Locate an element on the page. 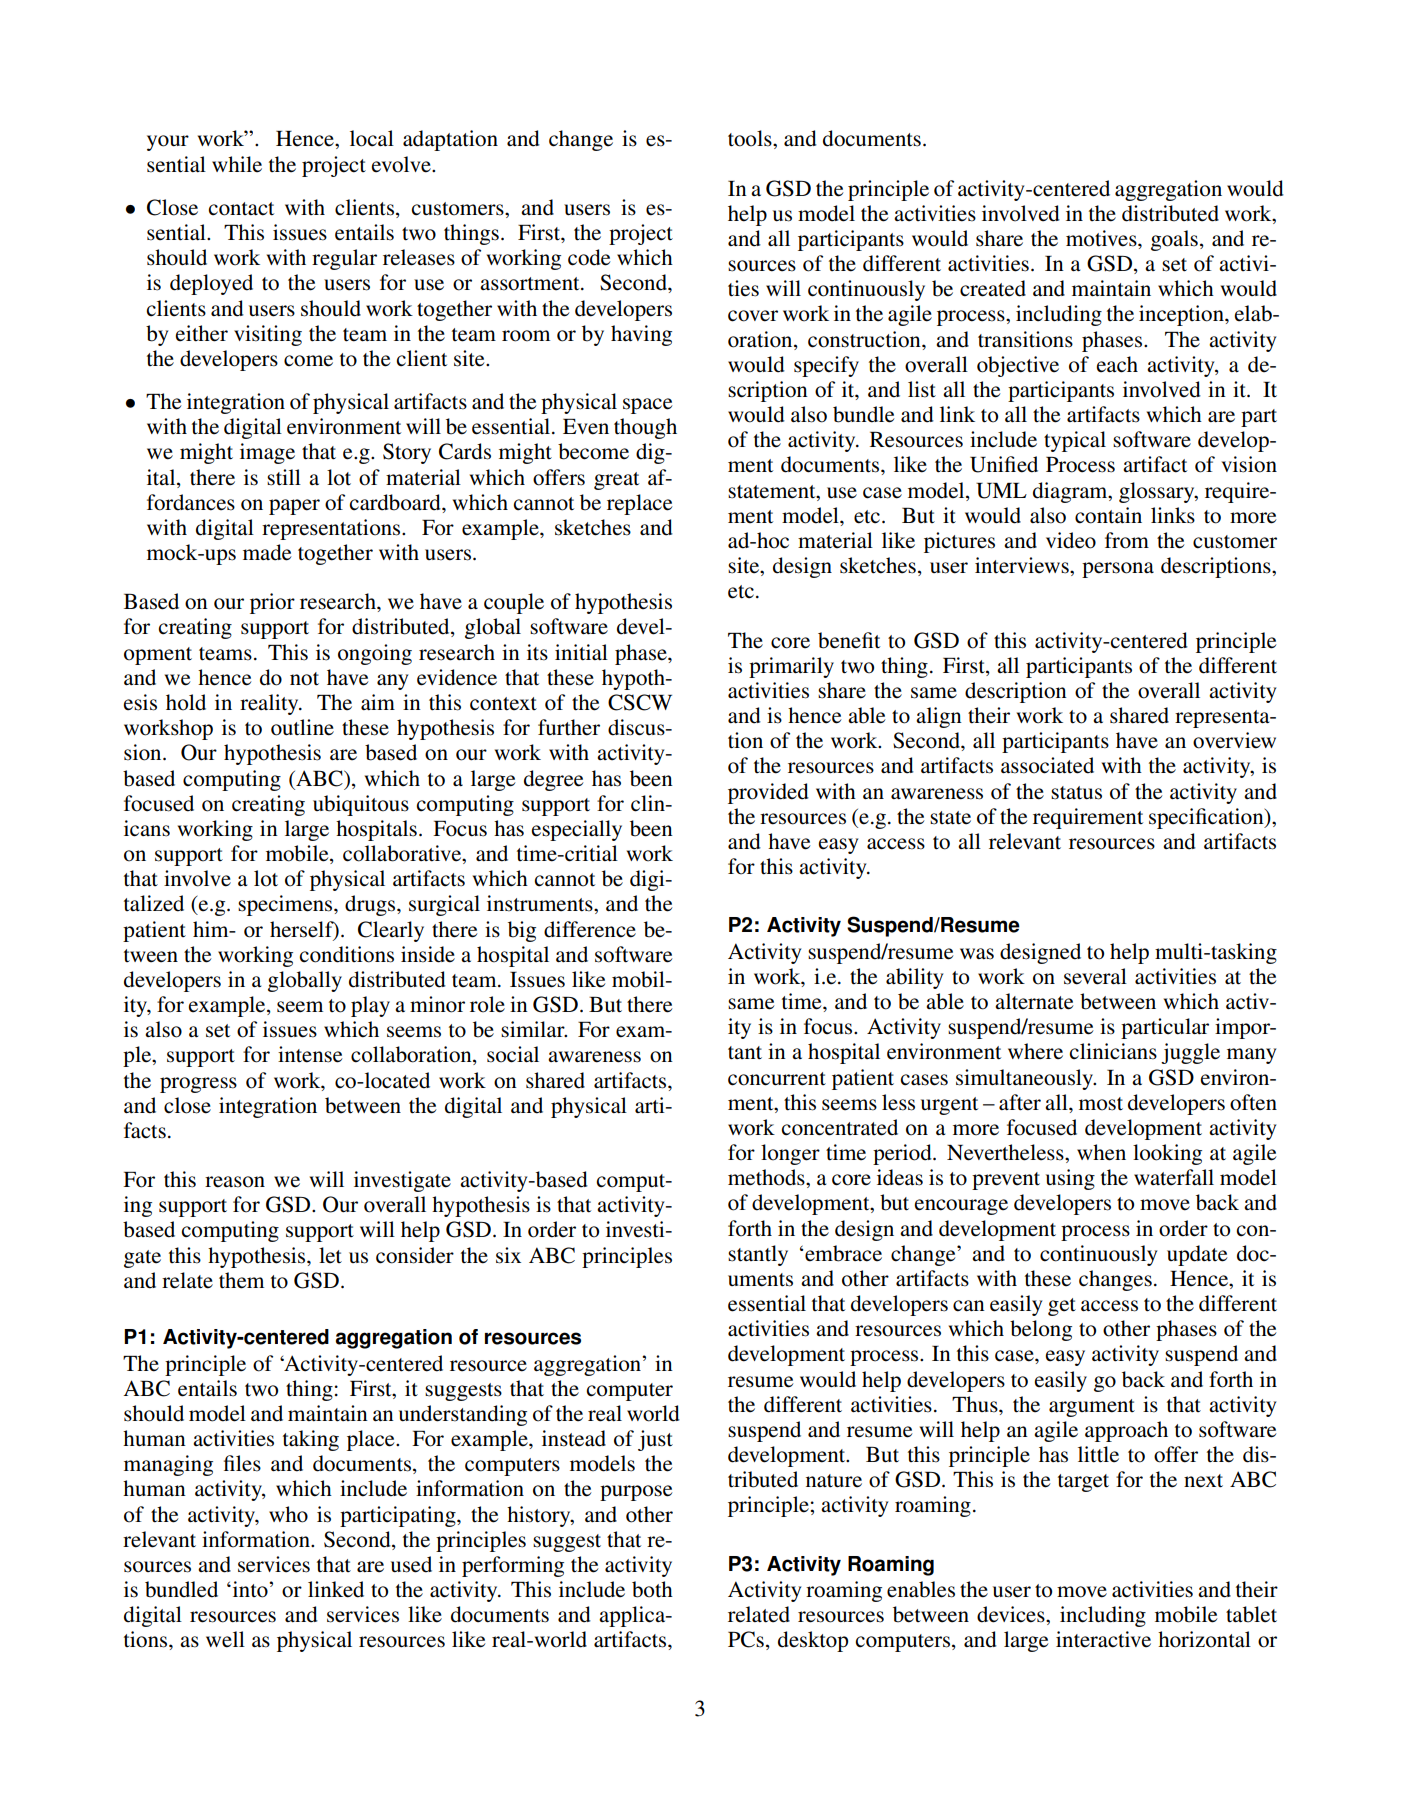 The height and width of the image is (1819, 1406). specimens is located at coordinates (286, 905).
